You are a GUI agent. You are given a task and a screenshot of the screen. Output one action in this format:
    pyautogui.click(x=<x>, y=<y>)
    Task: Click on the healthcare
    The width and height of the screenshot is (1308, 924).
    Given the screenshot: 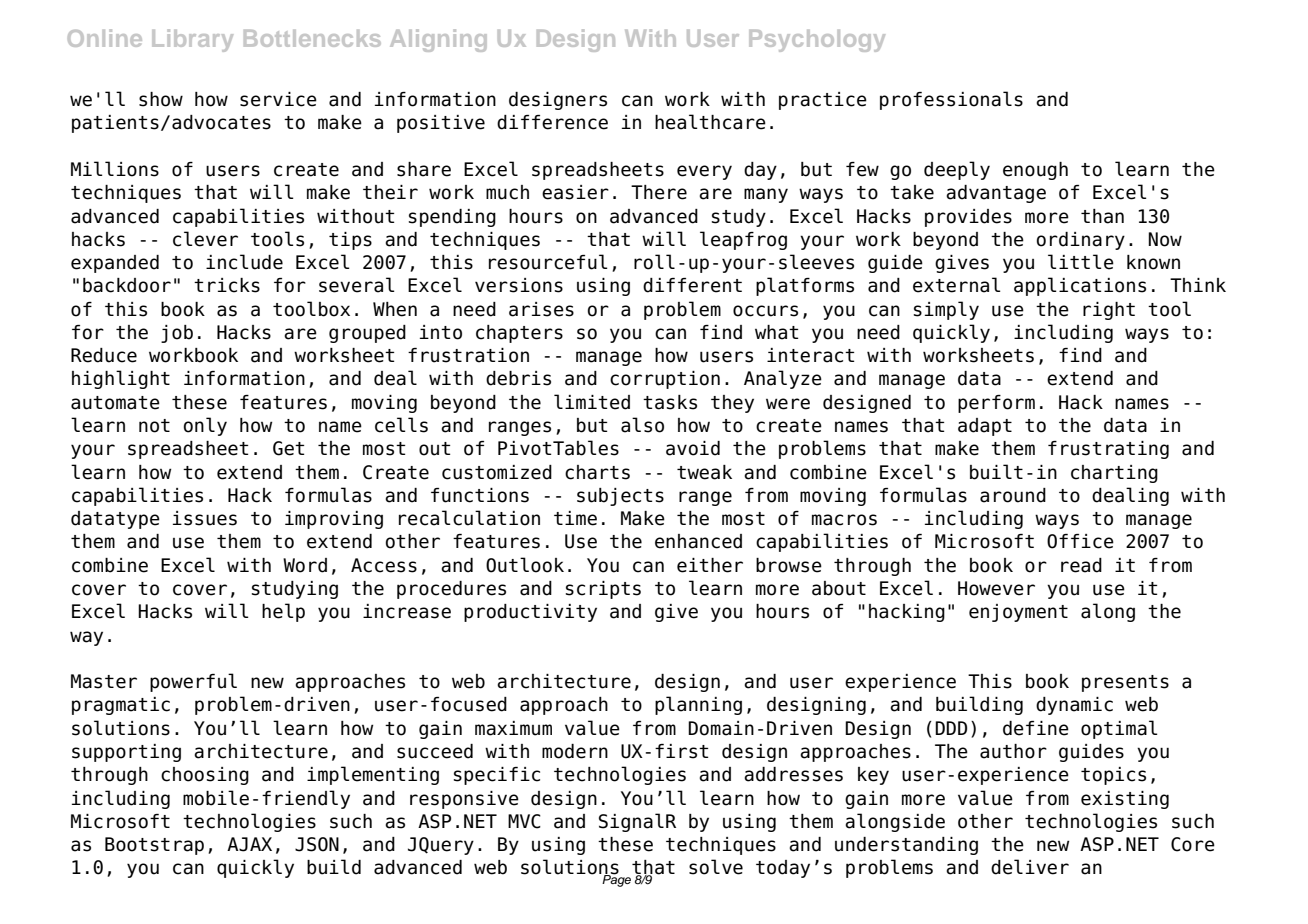 What is the action you would take?
    pyautogui.click(x=710, y=122)
